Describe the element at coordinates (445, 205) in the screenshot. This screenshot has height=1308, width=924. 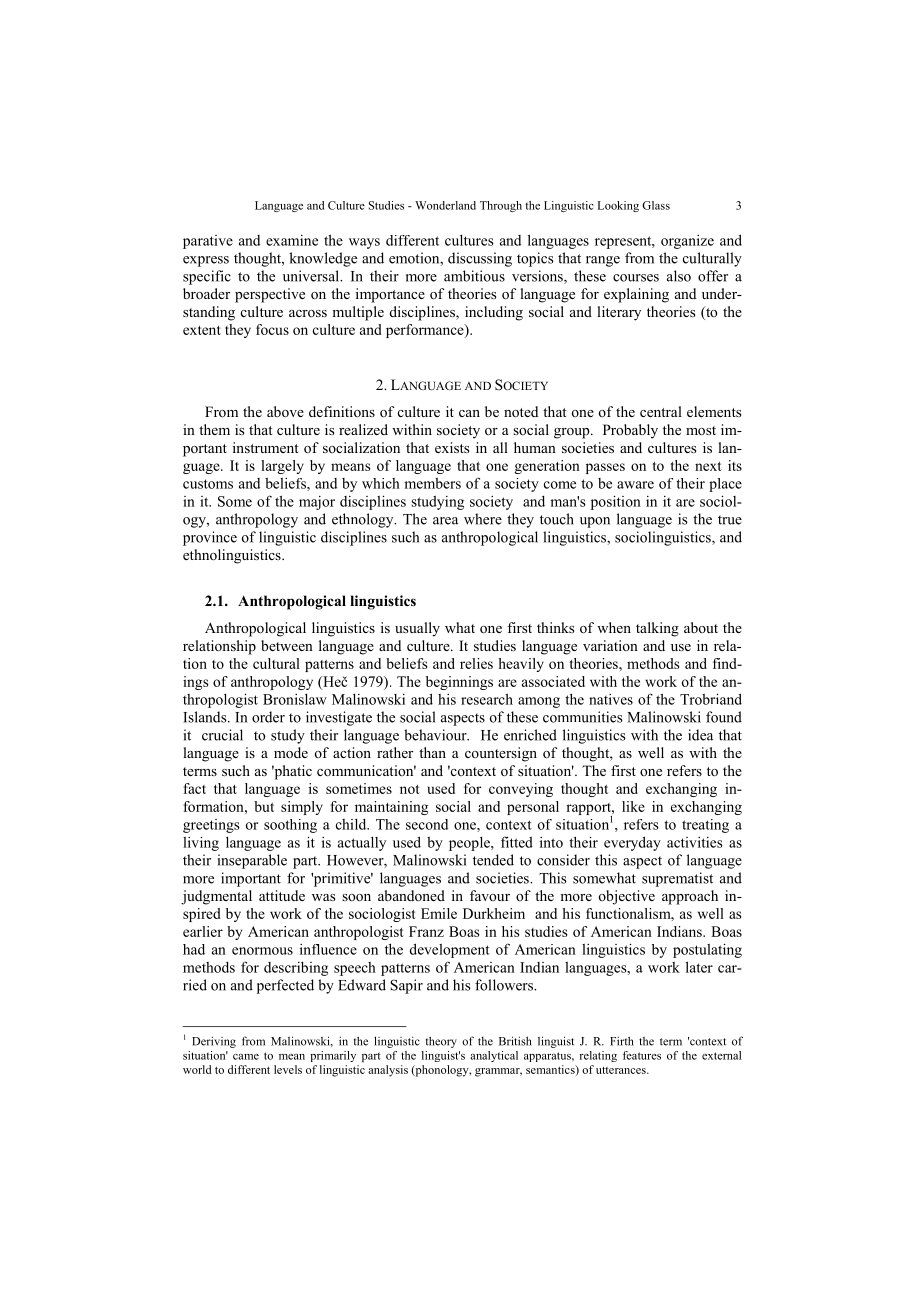
I see `Wonderland` at that location.
